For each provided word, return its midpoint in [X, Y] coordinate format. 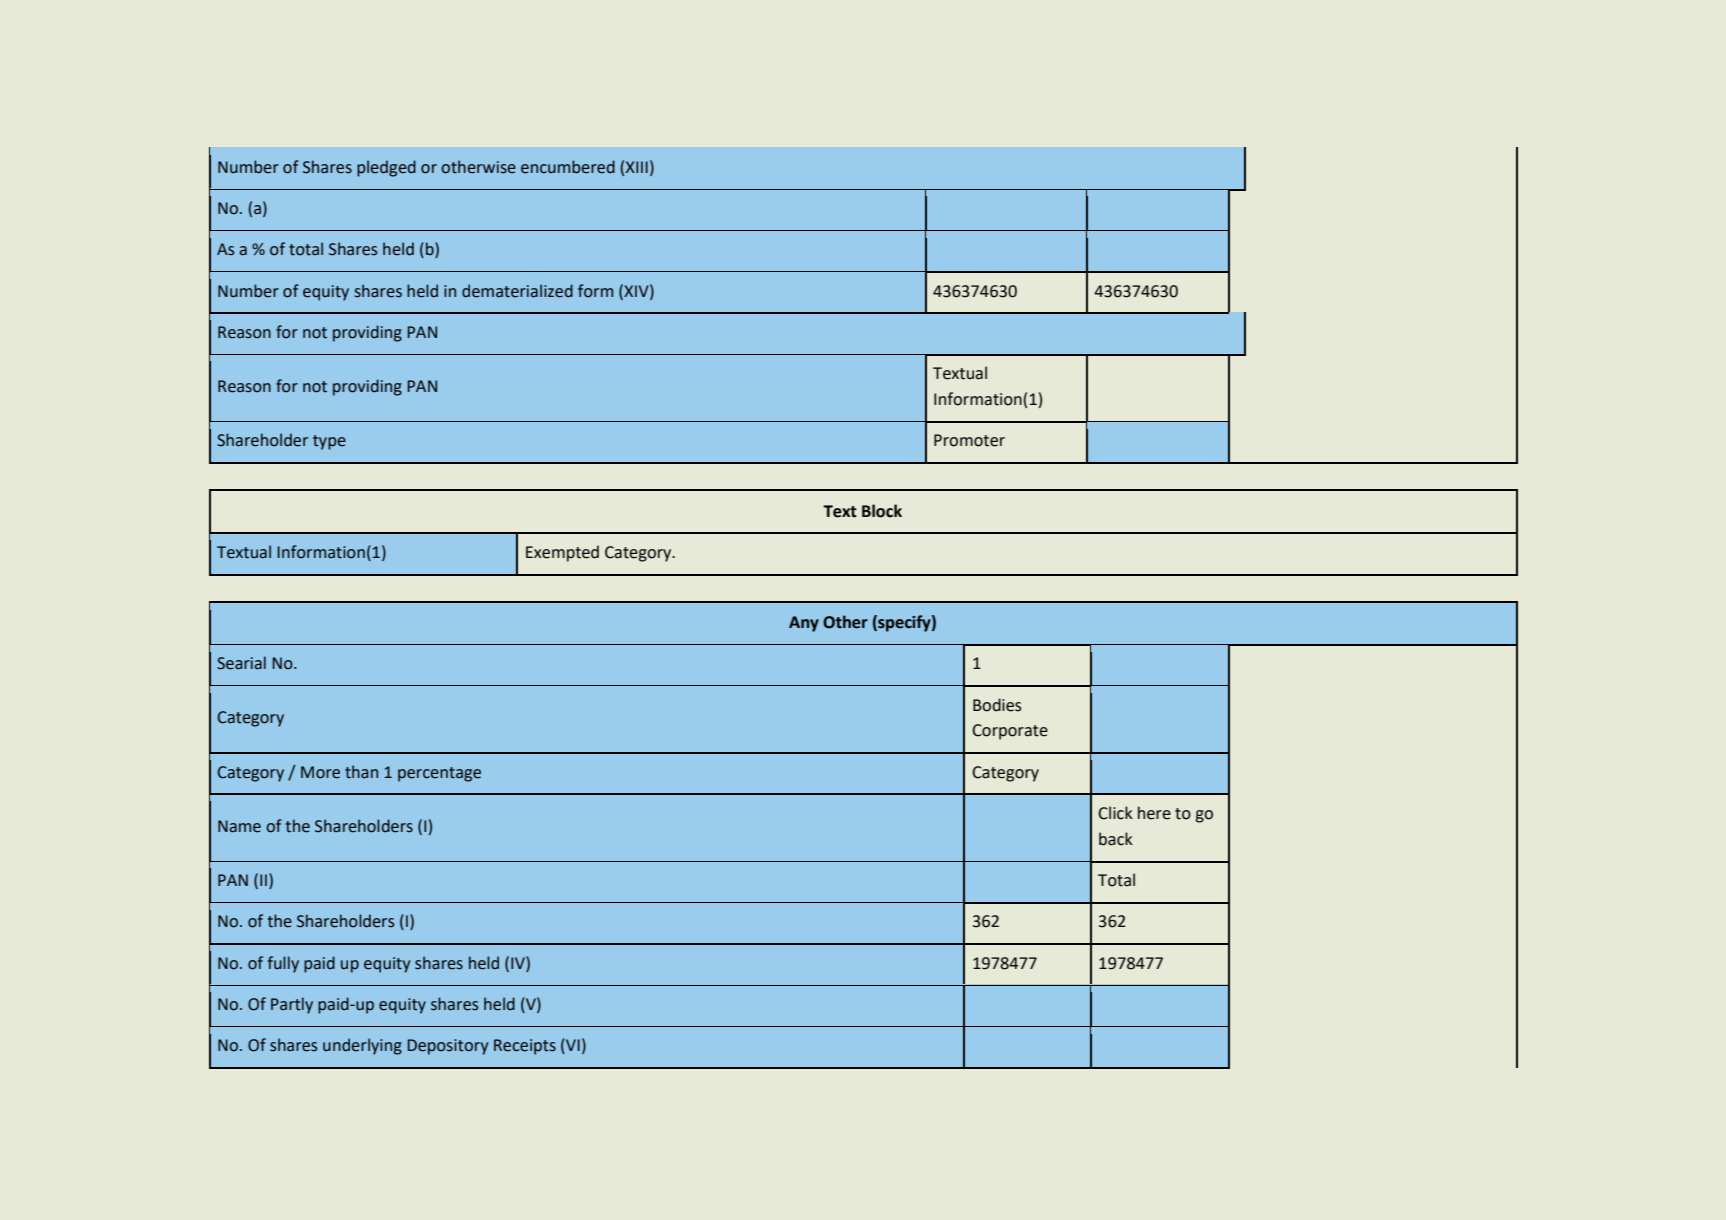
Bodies [997, 705]
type [329, 442]
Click [1115, 813]
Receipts [525, 1047]
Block [882, 511]
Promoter [969, 440]
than [361, 772]
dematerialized [517, 291]
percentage [439, 774]
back [1116, 839]
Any [804, 624]
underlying [362, 1046]
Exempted [562, 553]
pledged [386, 168]
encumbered [568, 167]
